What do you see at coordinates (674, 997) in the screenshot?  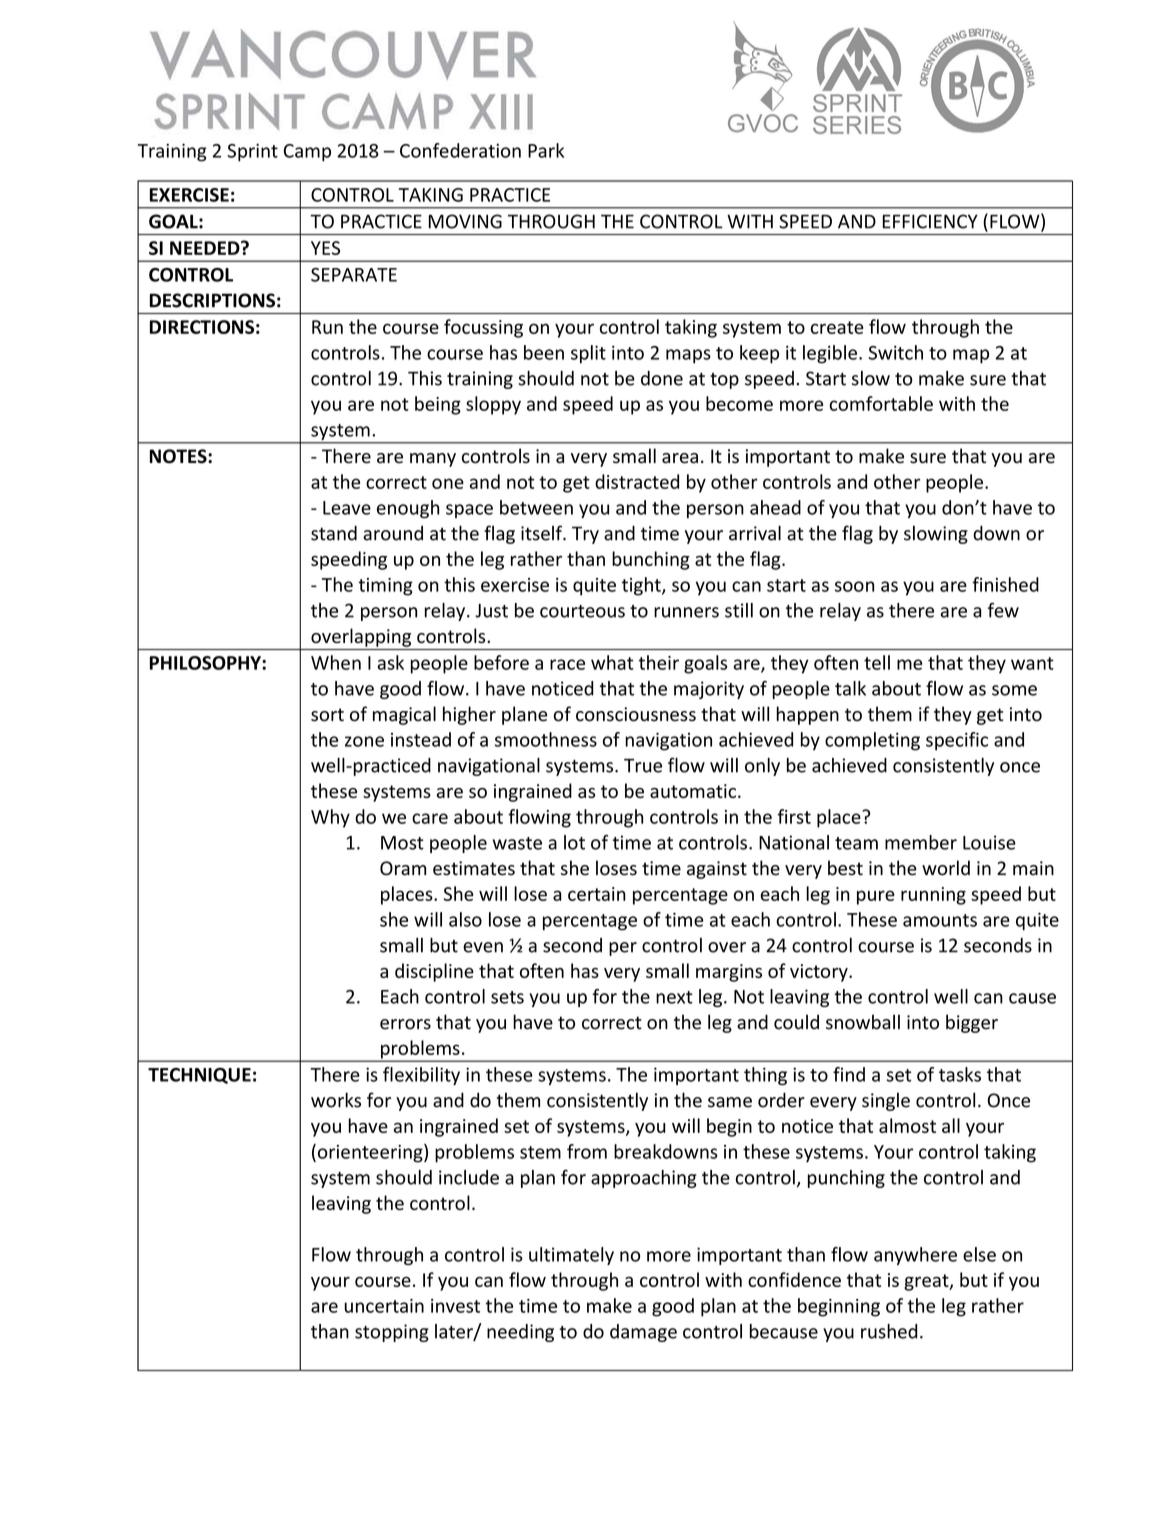 I see `next` at bounding box center [674, 997].
